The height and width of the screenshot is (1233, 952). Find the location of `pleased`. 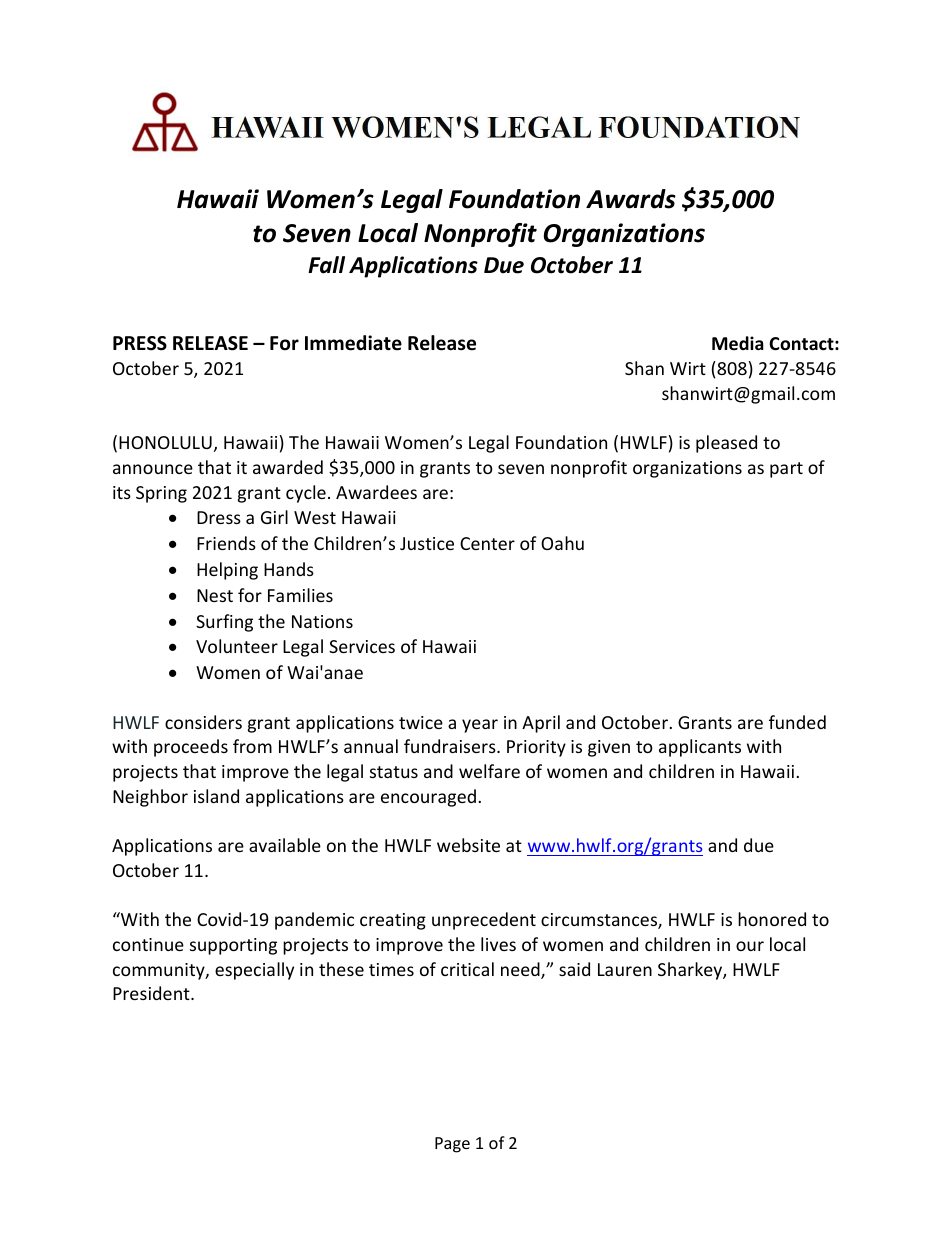

pleased is located at coordinates (726, 444).
